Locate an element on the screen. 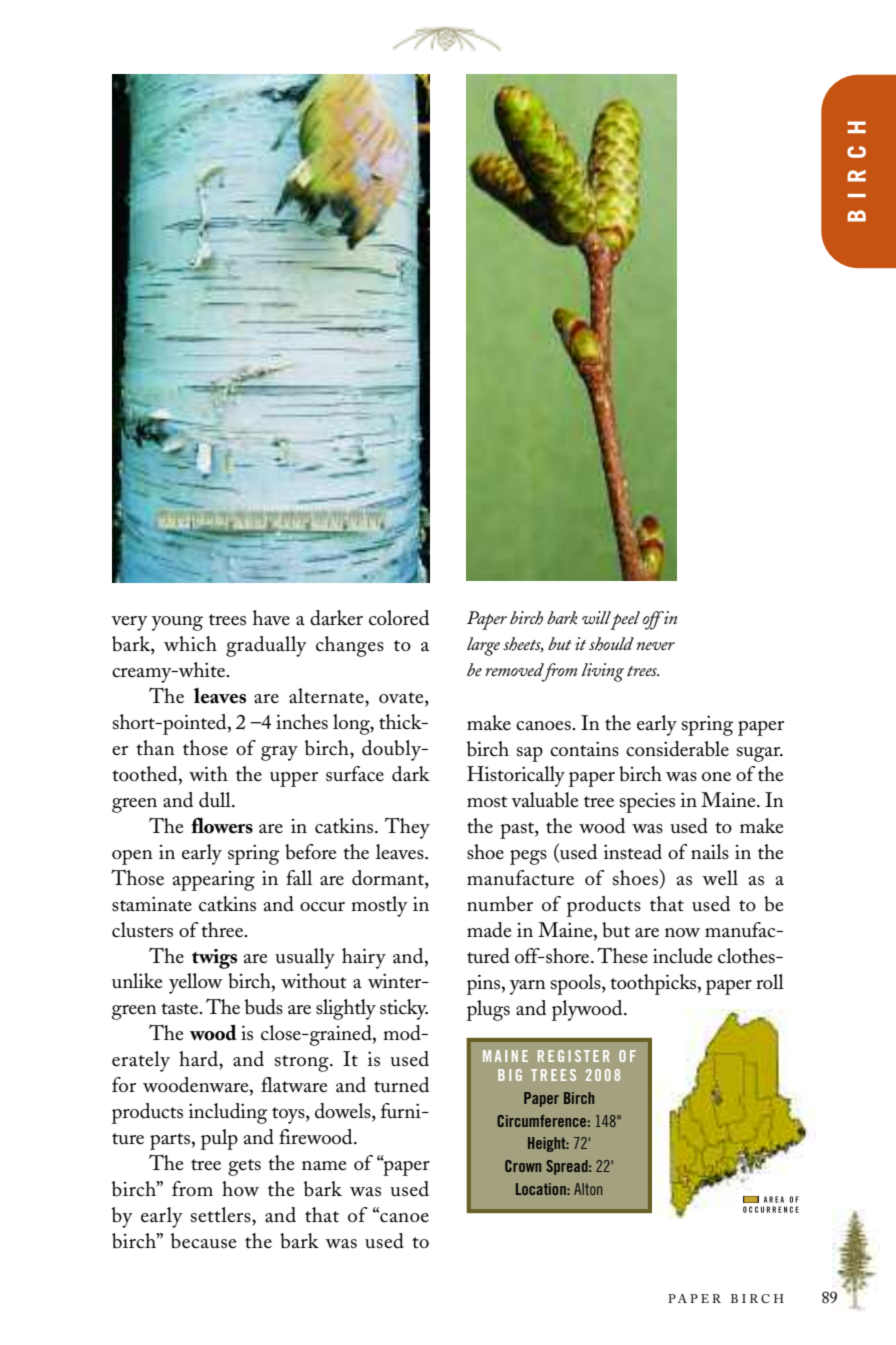 The width and height of the screenshot is (896, 1345). one is located at coordinates (716, 777).
